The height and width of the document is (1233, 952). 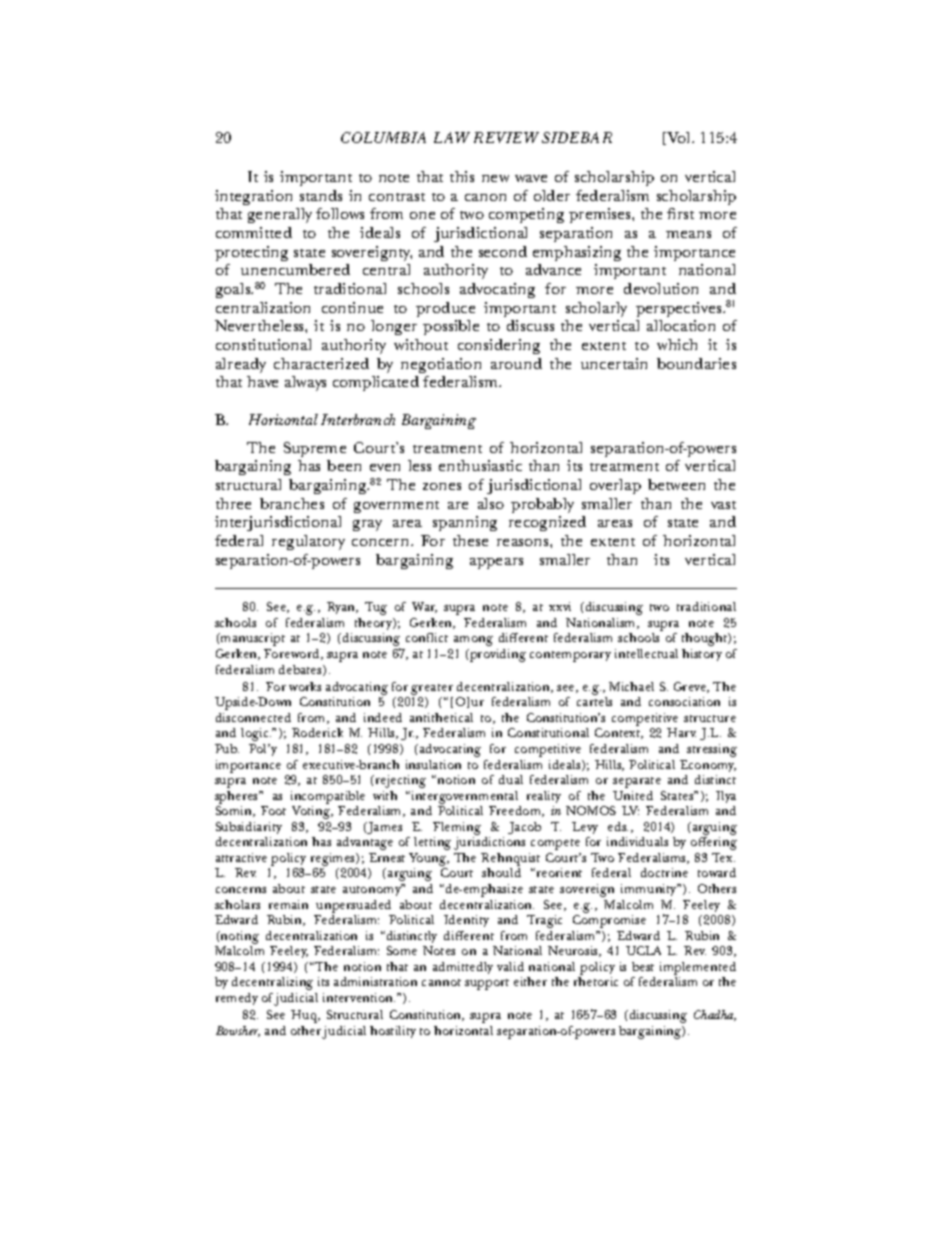 What do you see at coordinates (496, 563) in the document?
I see `appears` at bounding box center [496, 563].
